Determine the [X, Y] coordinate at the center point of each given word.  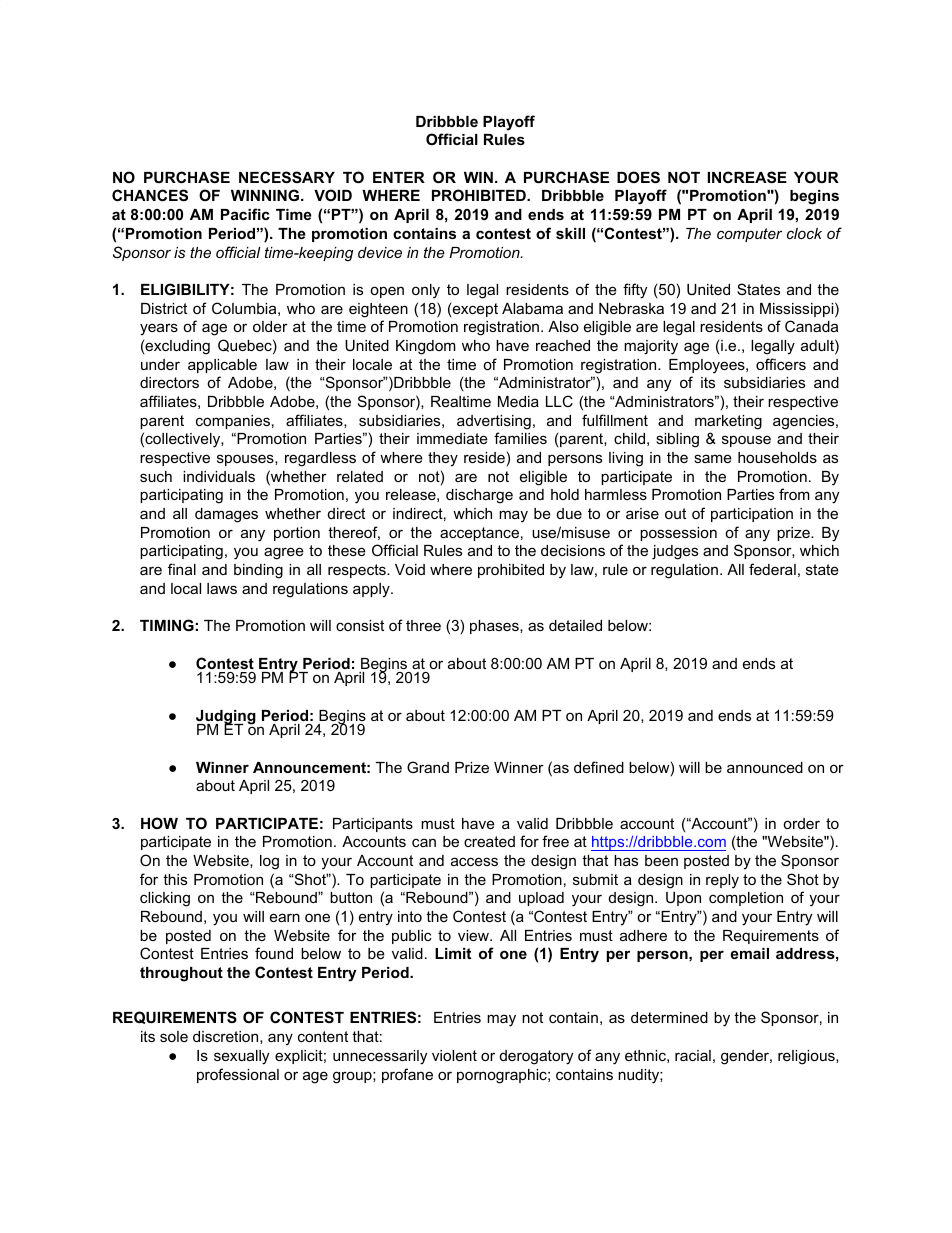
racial [693, 1055]
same [713, 458]
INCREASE [747, 177]
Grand [428, 767]
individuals [219, 476]
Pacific [245, 214]
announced [765, 767]
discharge [479, 496]
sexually [241, 1057]
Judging [226, 718]
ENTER [399, 177]
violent [454, 1055]
